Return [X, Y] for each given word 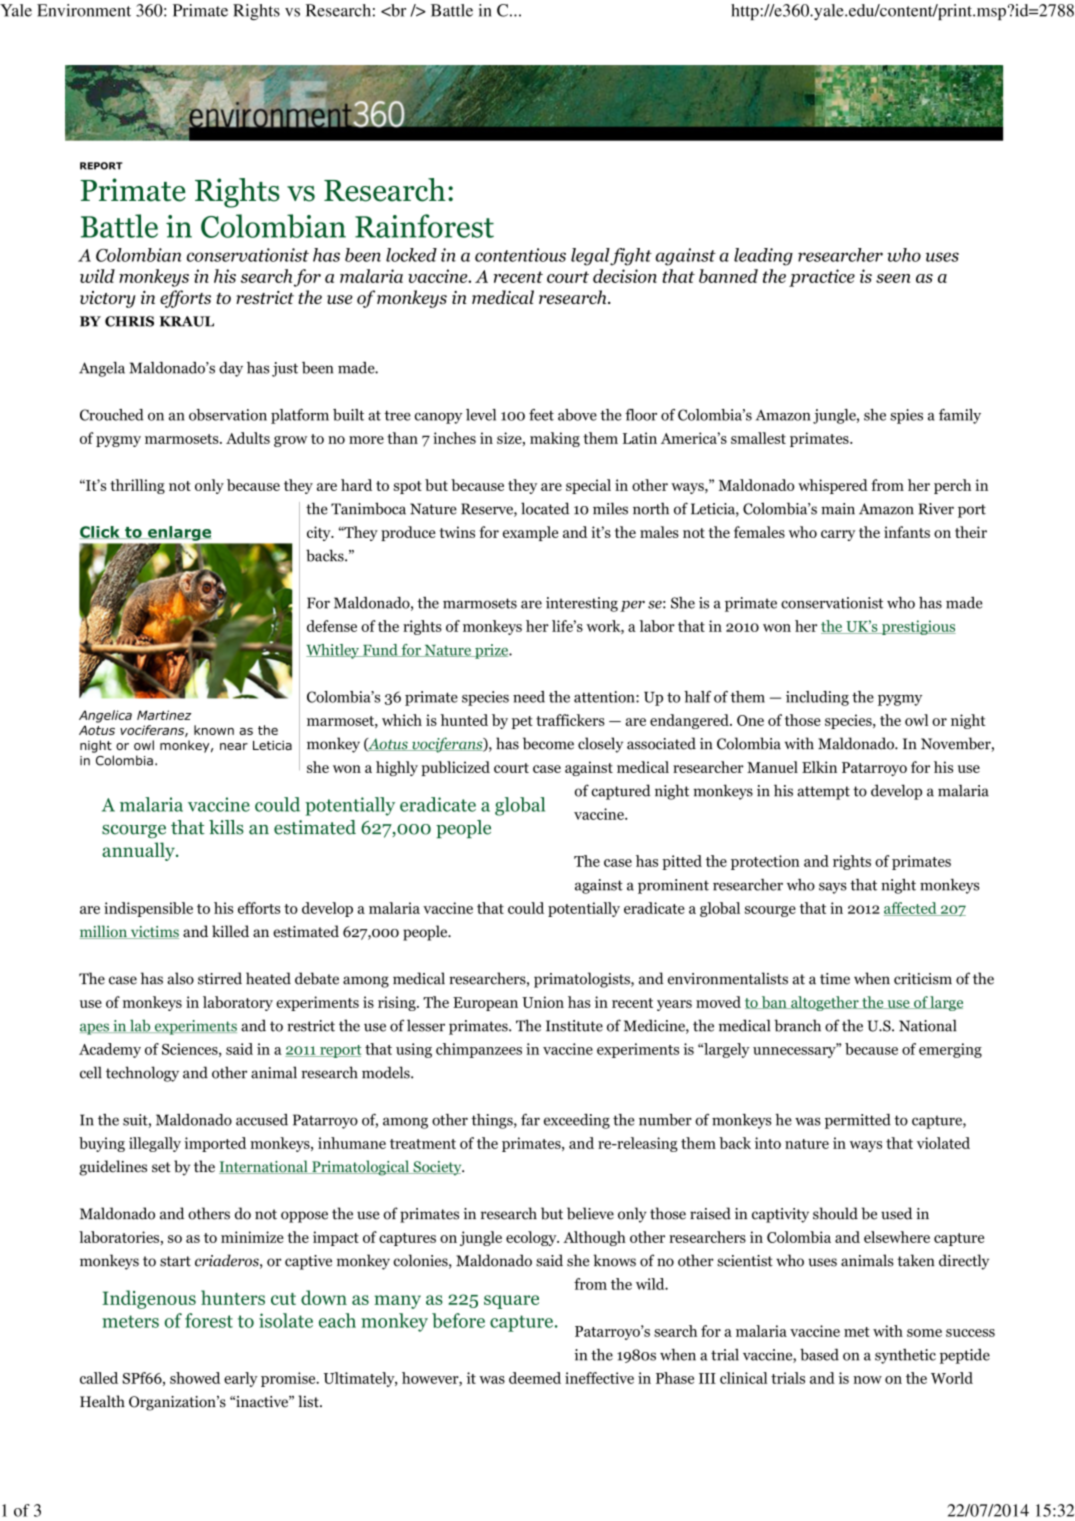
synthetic [905, 1356]
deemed [535, 1378]
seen [893, 278]
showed [195, 1378]
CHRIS [129, 321]
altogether [825, 1003]
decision [625, 276]
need [529, 697]
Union [543, 1002]
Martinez [164, 715]
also [180, 978]
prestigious [918, 627]
